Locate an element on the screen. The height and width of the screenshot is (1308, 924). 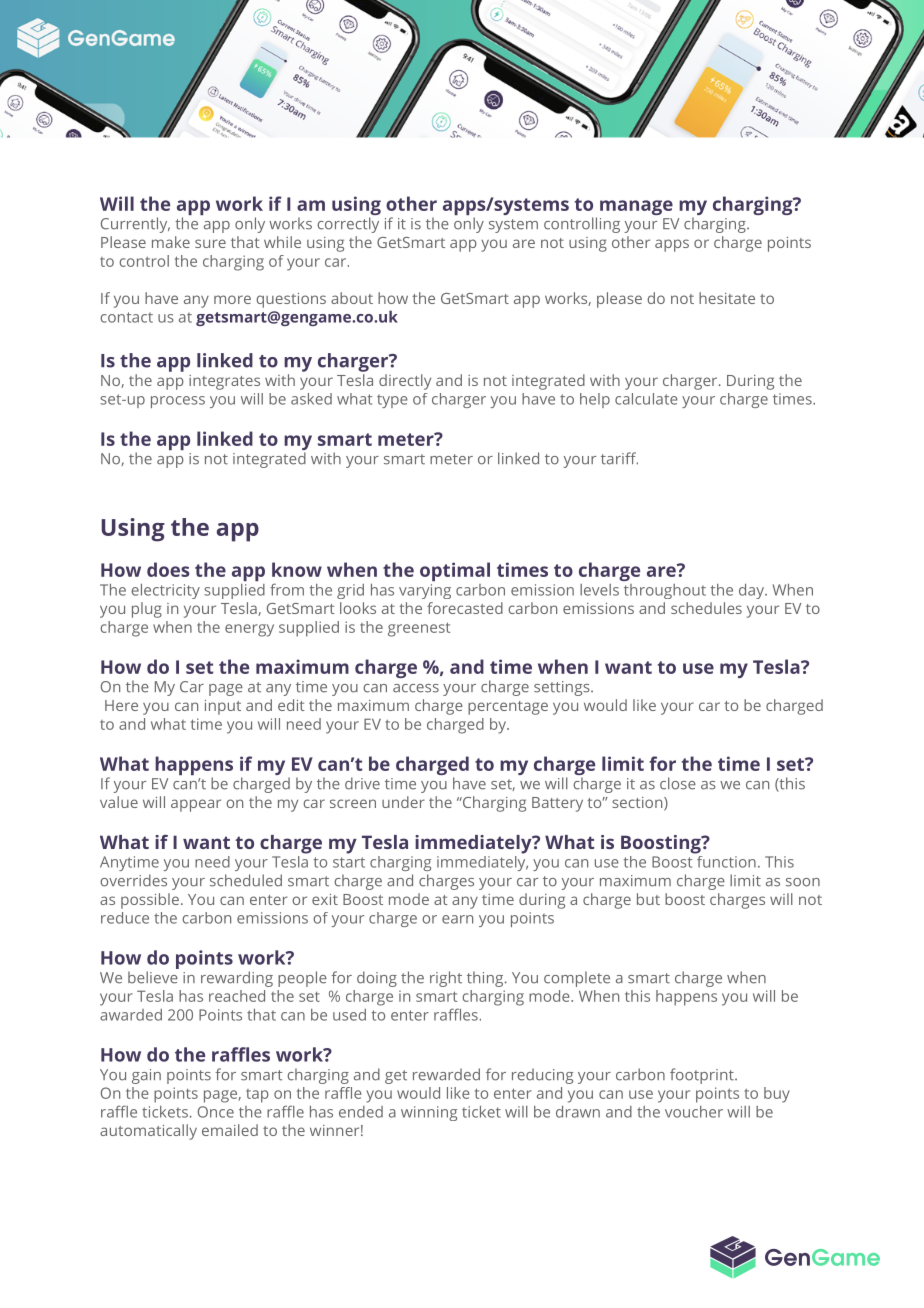
sure is located at coordinates (210, 243).
